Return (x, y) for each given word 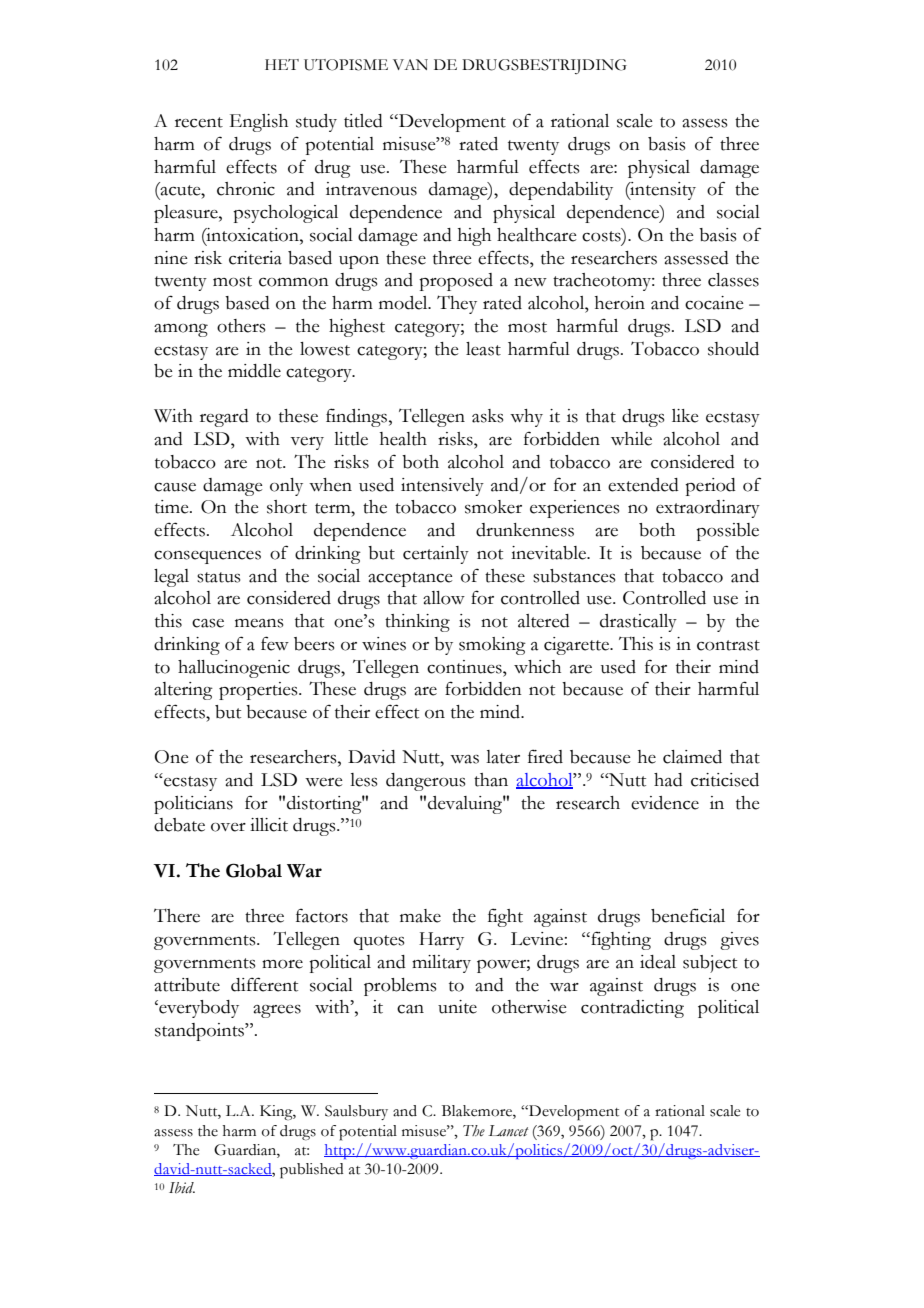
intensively (442, 487)
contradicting (632, 1009)
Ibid (182, 1188)
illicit (269, 825)
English (259, 123)
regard (224, 418)
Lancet (508, 1131)
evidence (665, 803)
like (685, 416)
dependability (561, 191)
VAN (410, 64)
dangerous (425, 782)
